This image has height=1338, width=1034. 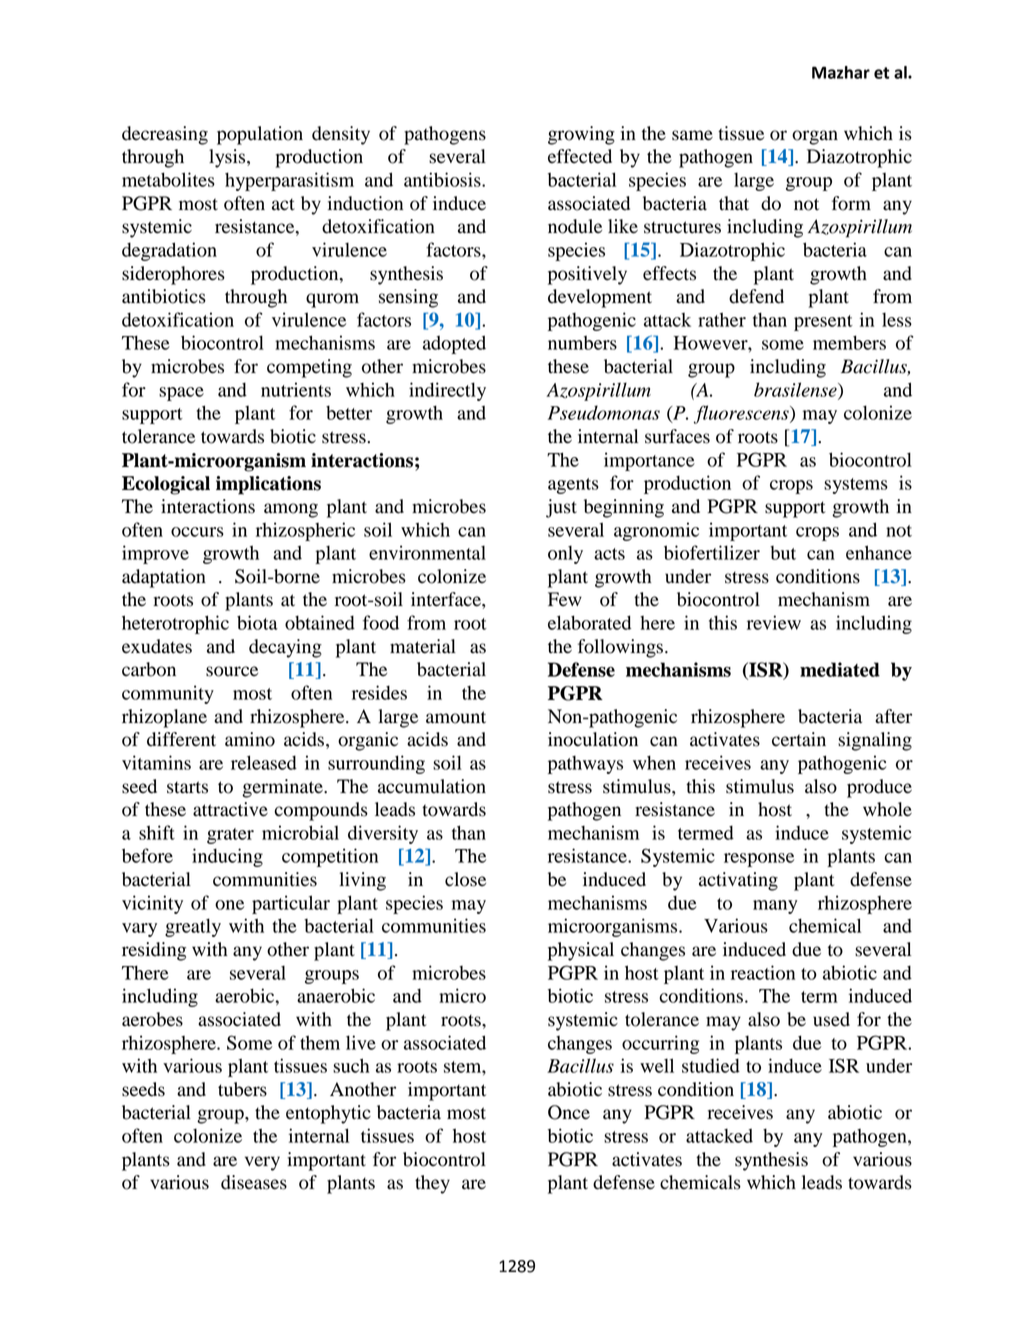 I want to click on form, so click(x=851, y=203).
